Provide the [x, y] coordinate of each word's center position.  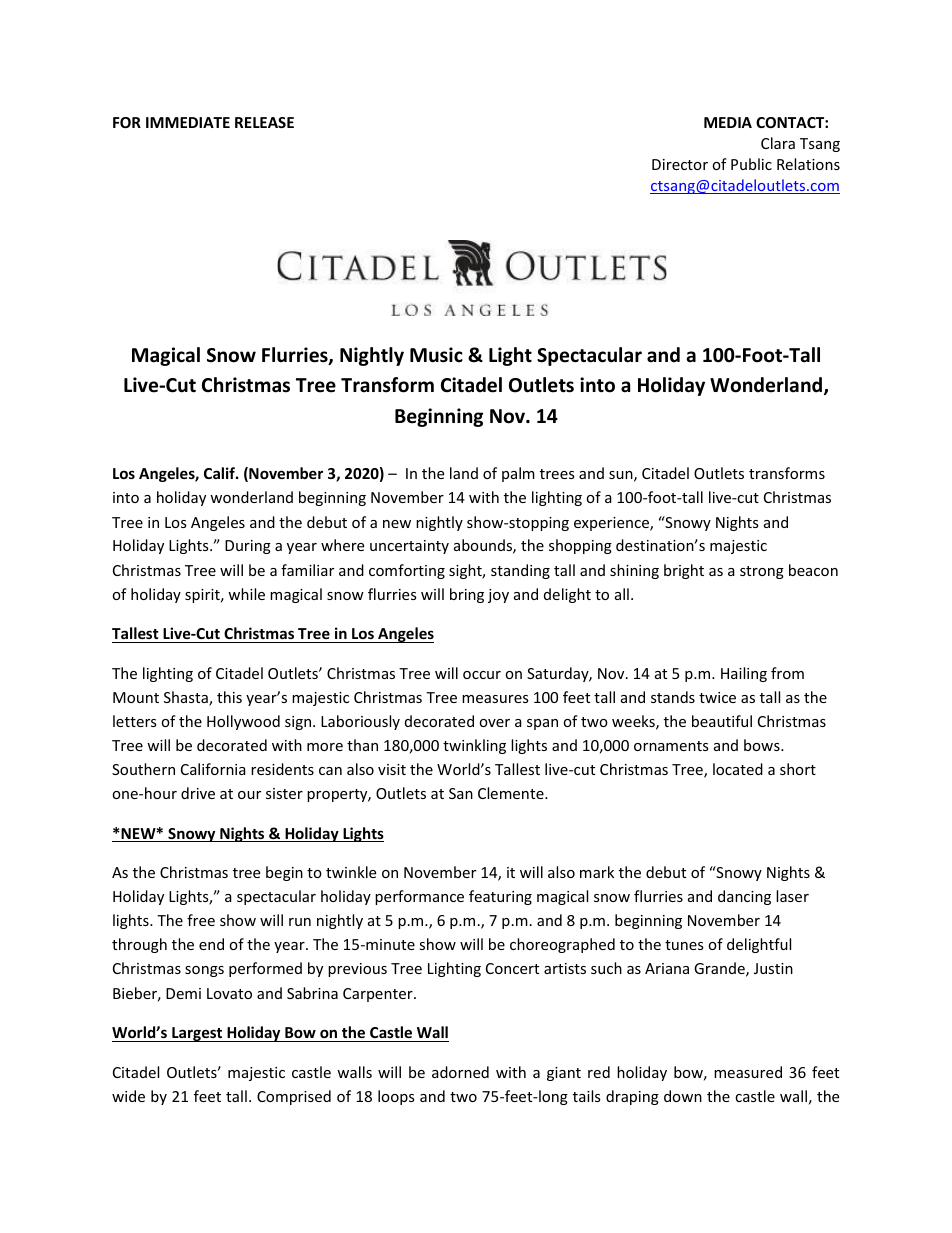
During [248, 547]
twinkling [474, 746]
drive [198, 793]
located [738, 769]
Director [680, 164]
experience [612, 524]
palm [518, 474]
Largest [197, 1034]
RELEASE [264, 122]
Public [751, 164]
